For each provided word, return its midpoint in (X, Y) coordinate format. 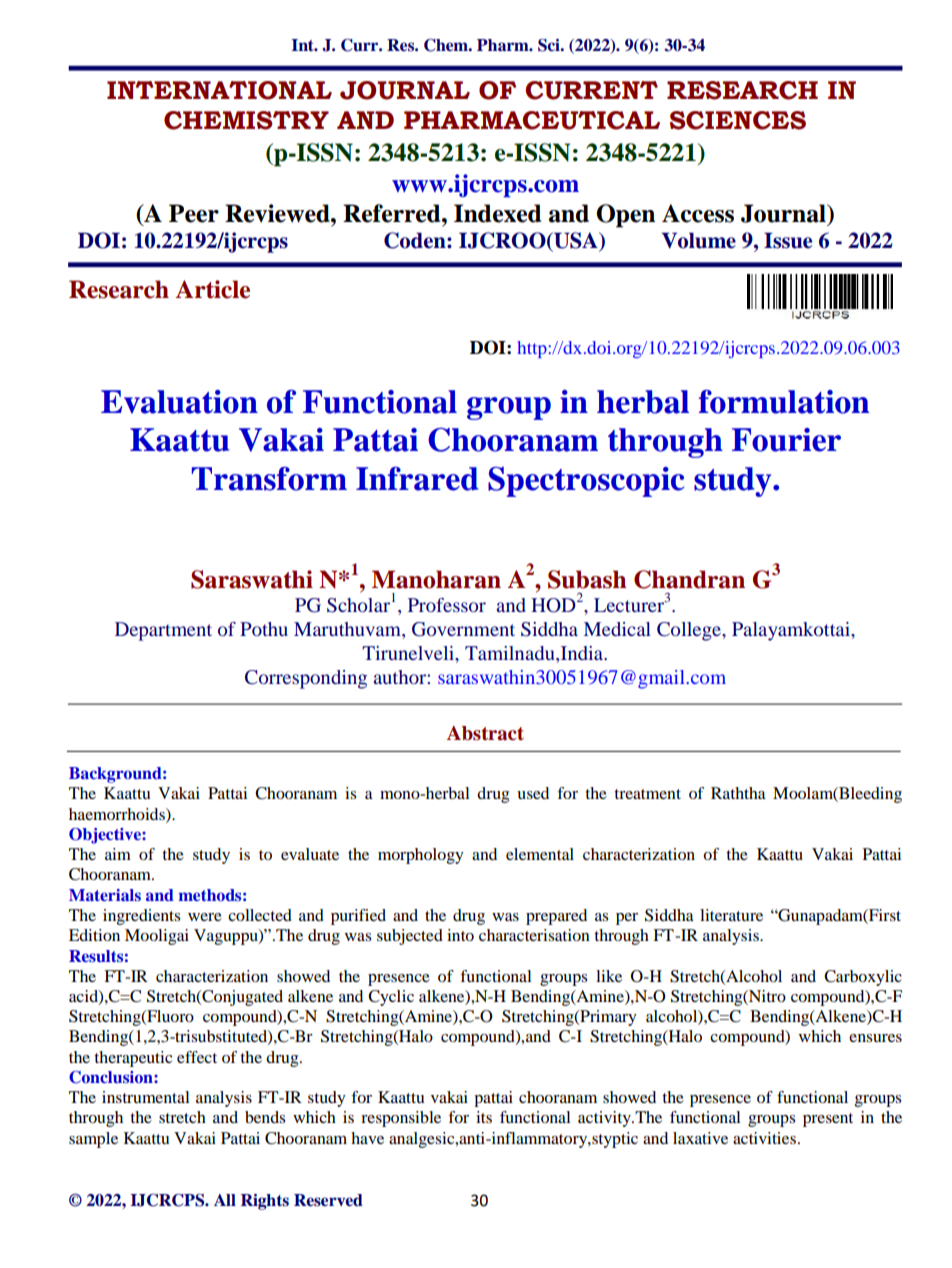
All (225, 1200)
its (484, 1117)
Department (163, 631)
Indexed (497, 213)
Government (463, 629)
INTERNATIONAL (219, 90)
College (690, 631)
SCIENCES (738, 120)
